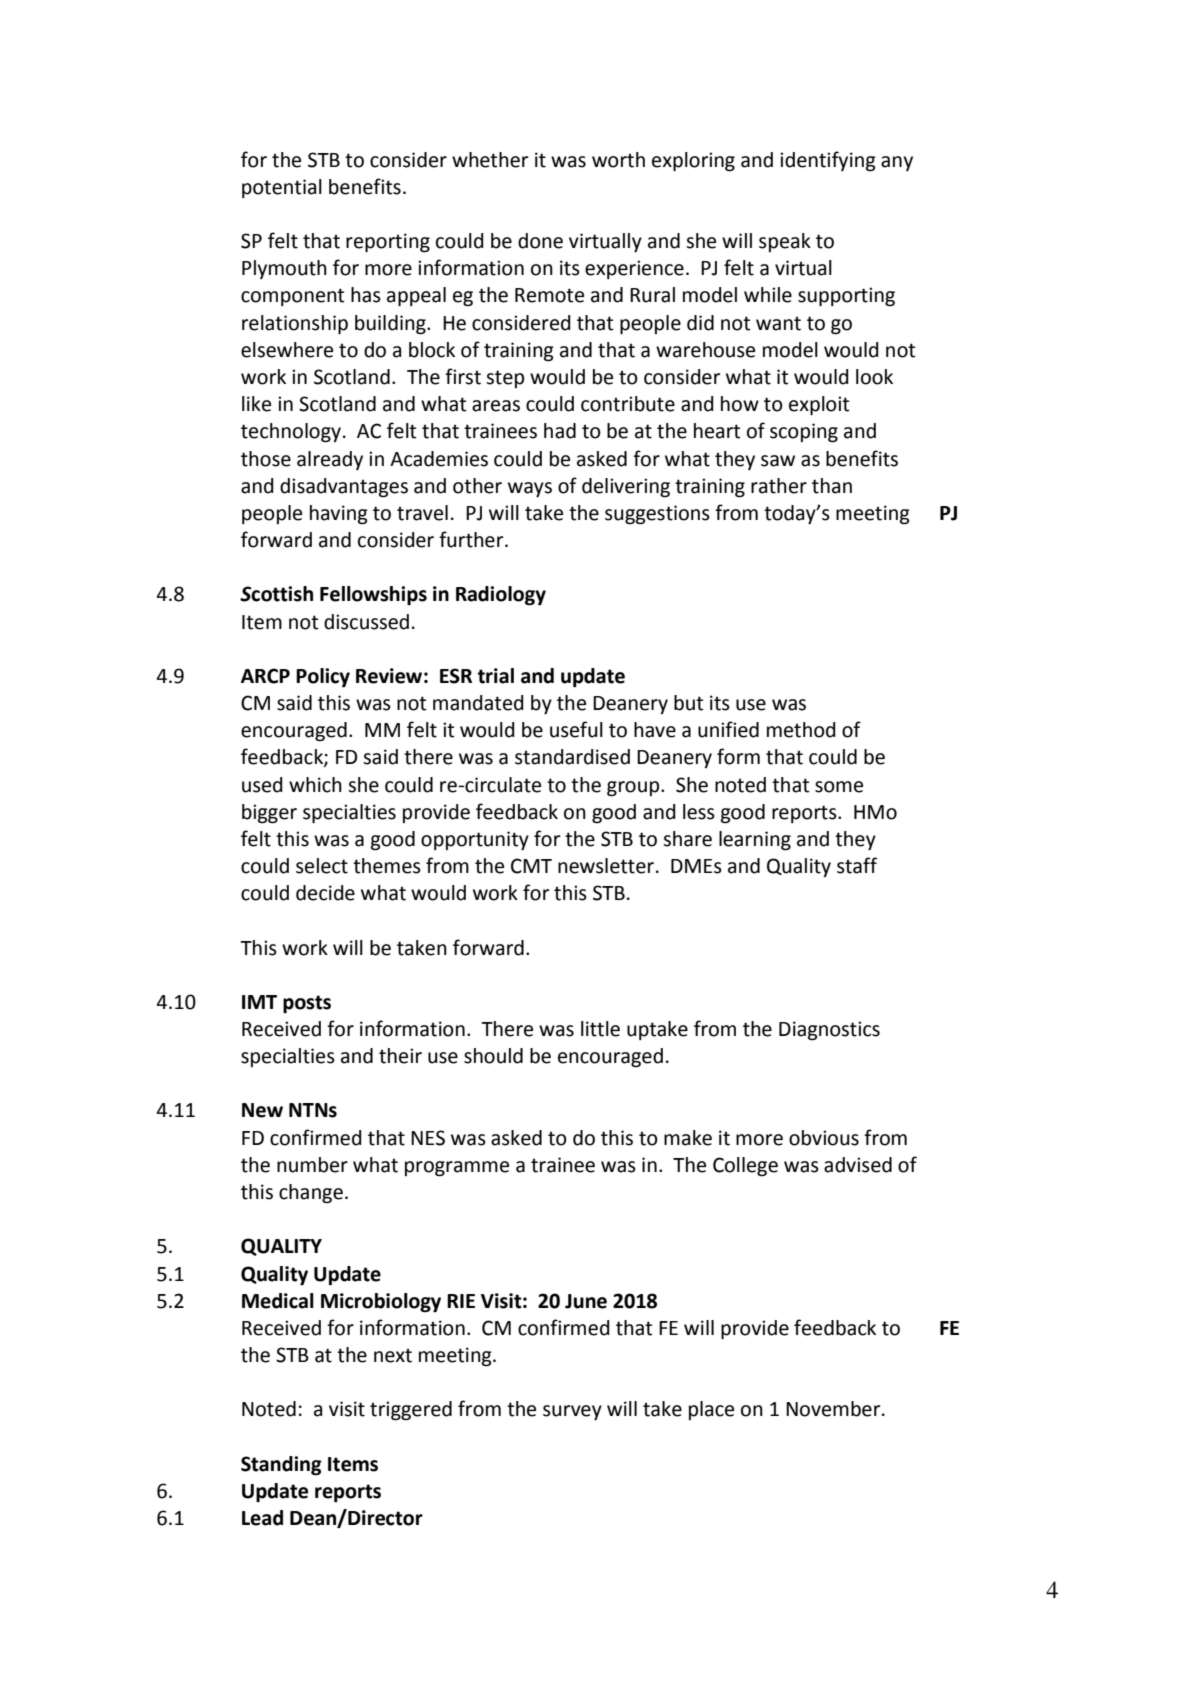 This image has width=1204, height=1703. I want to click on Standing, so click(281, 1466).
